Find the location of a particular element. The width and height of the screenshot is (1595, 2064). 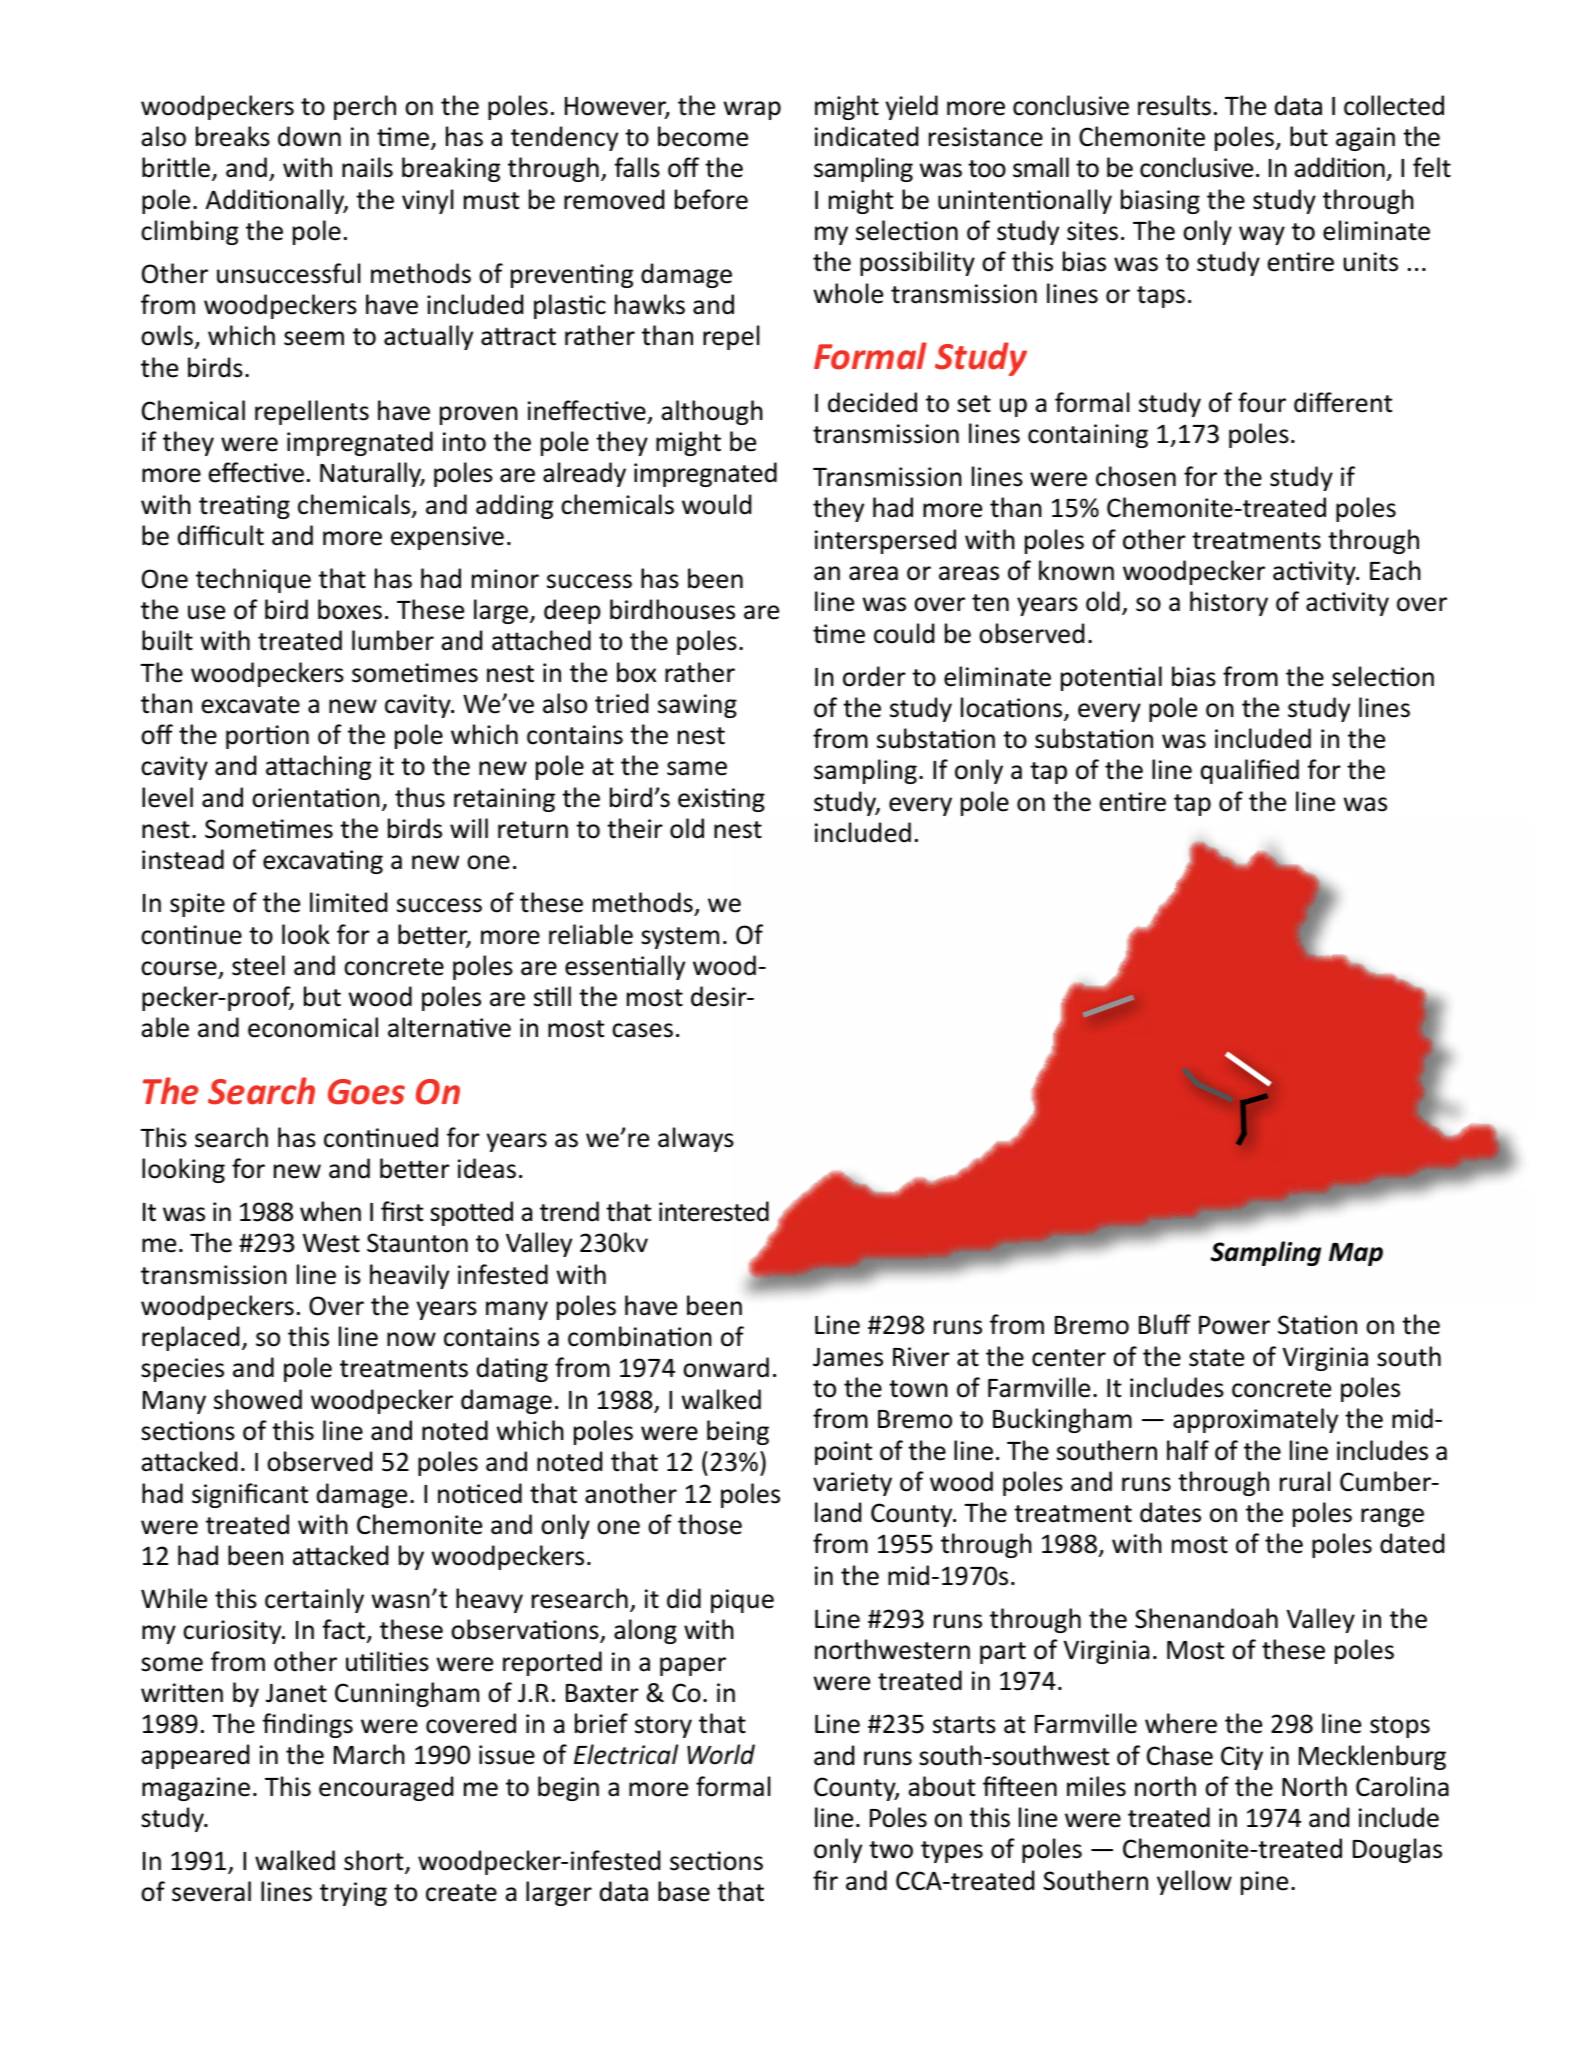

two is located at coordinates (891, 1850).
